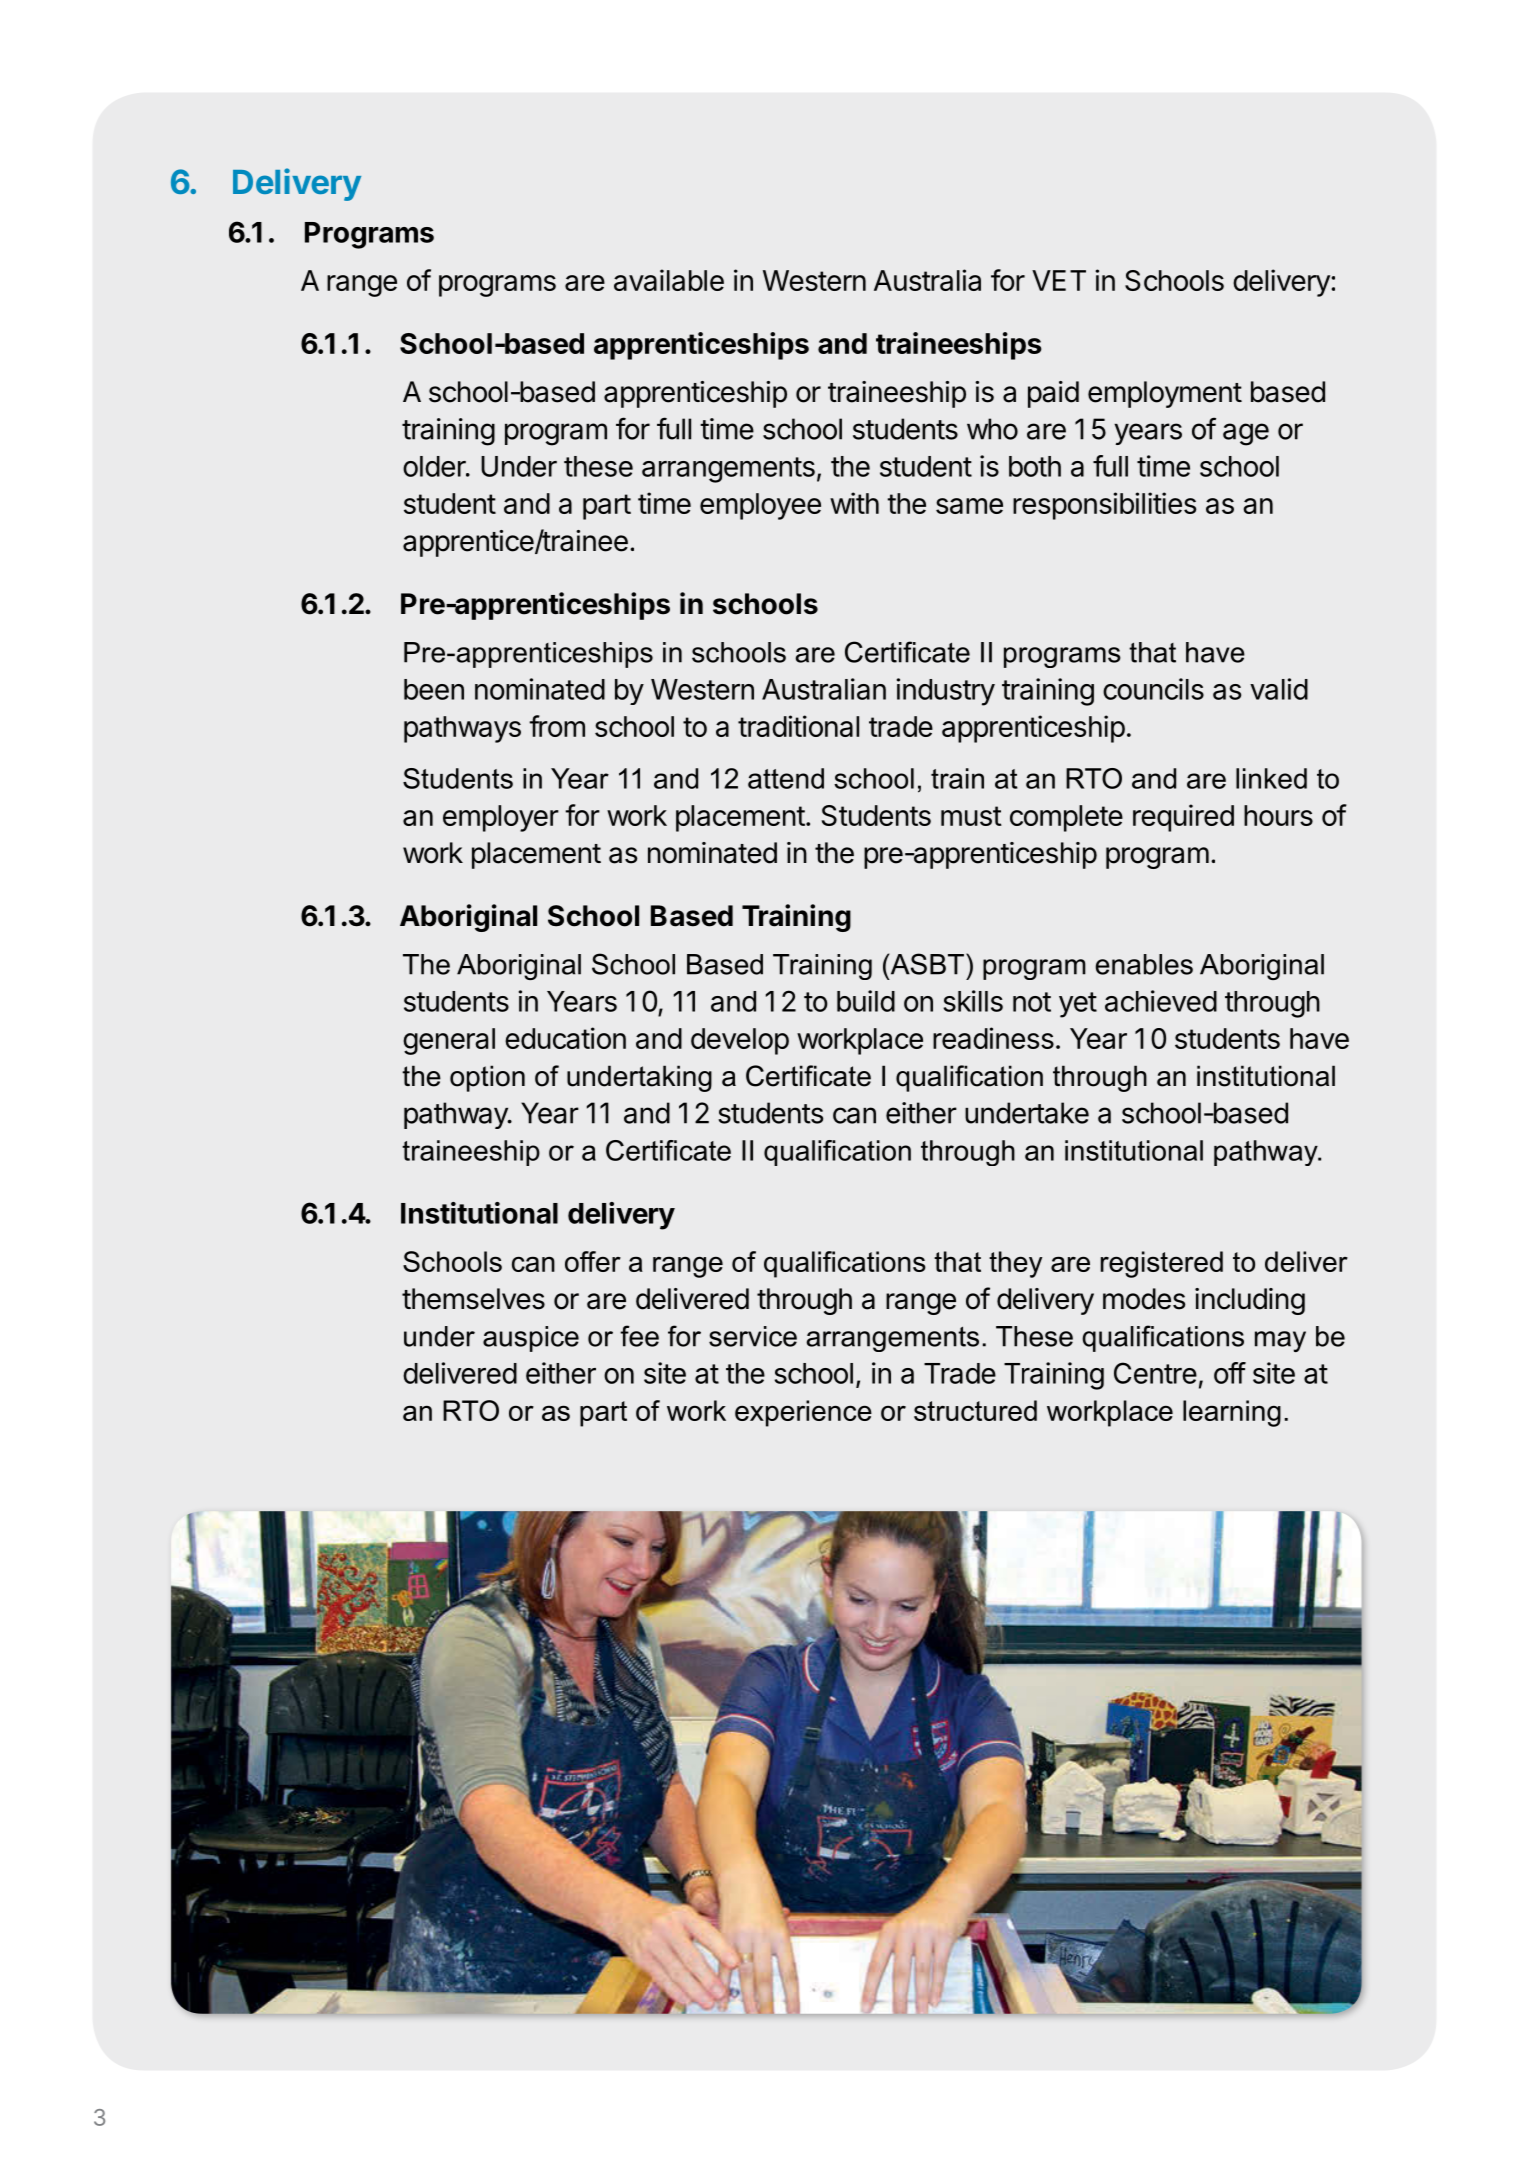 The width and height of the screenshot is (1529, 2163). Describe the element at coordinates (501, 818) in the screenshot. I see `employer` at that location.
